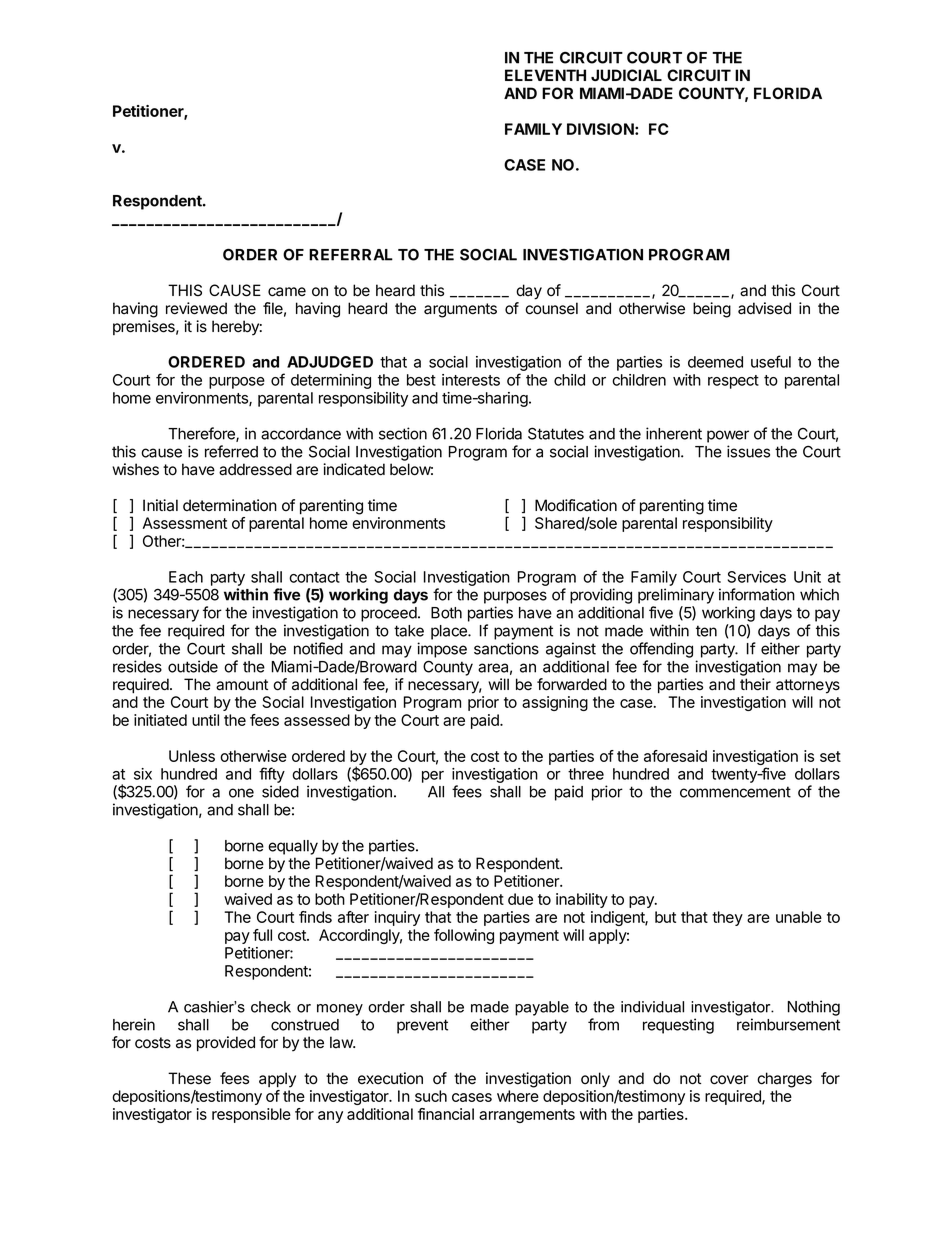 This image has width=952, height=1233. What do you see at coordinates (189, 1078) in the image?
I see `These` at bounding box center [189, 1078].
